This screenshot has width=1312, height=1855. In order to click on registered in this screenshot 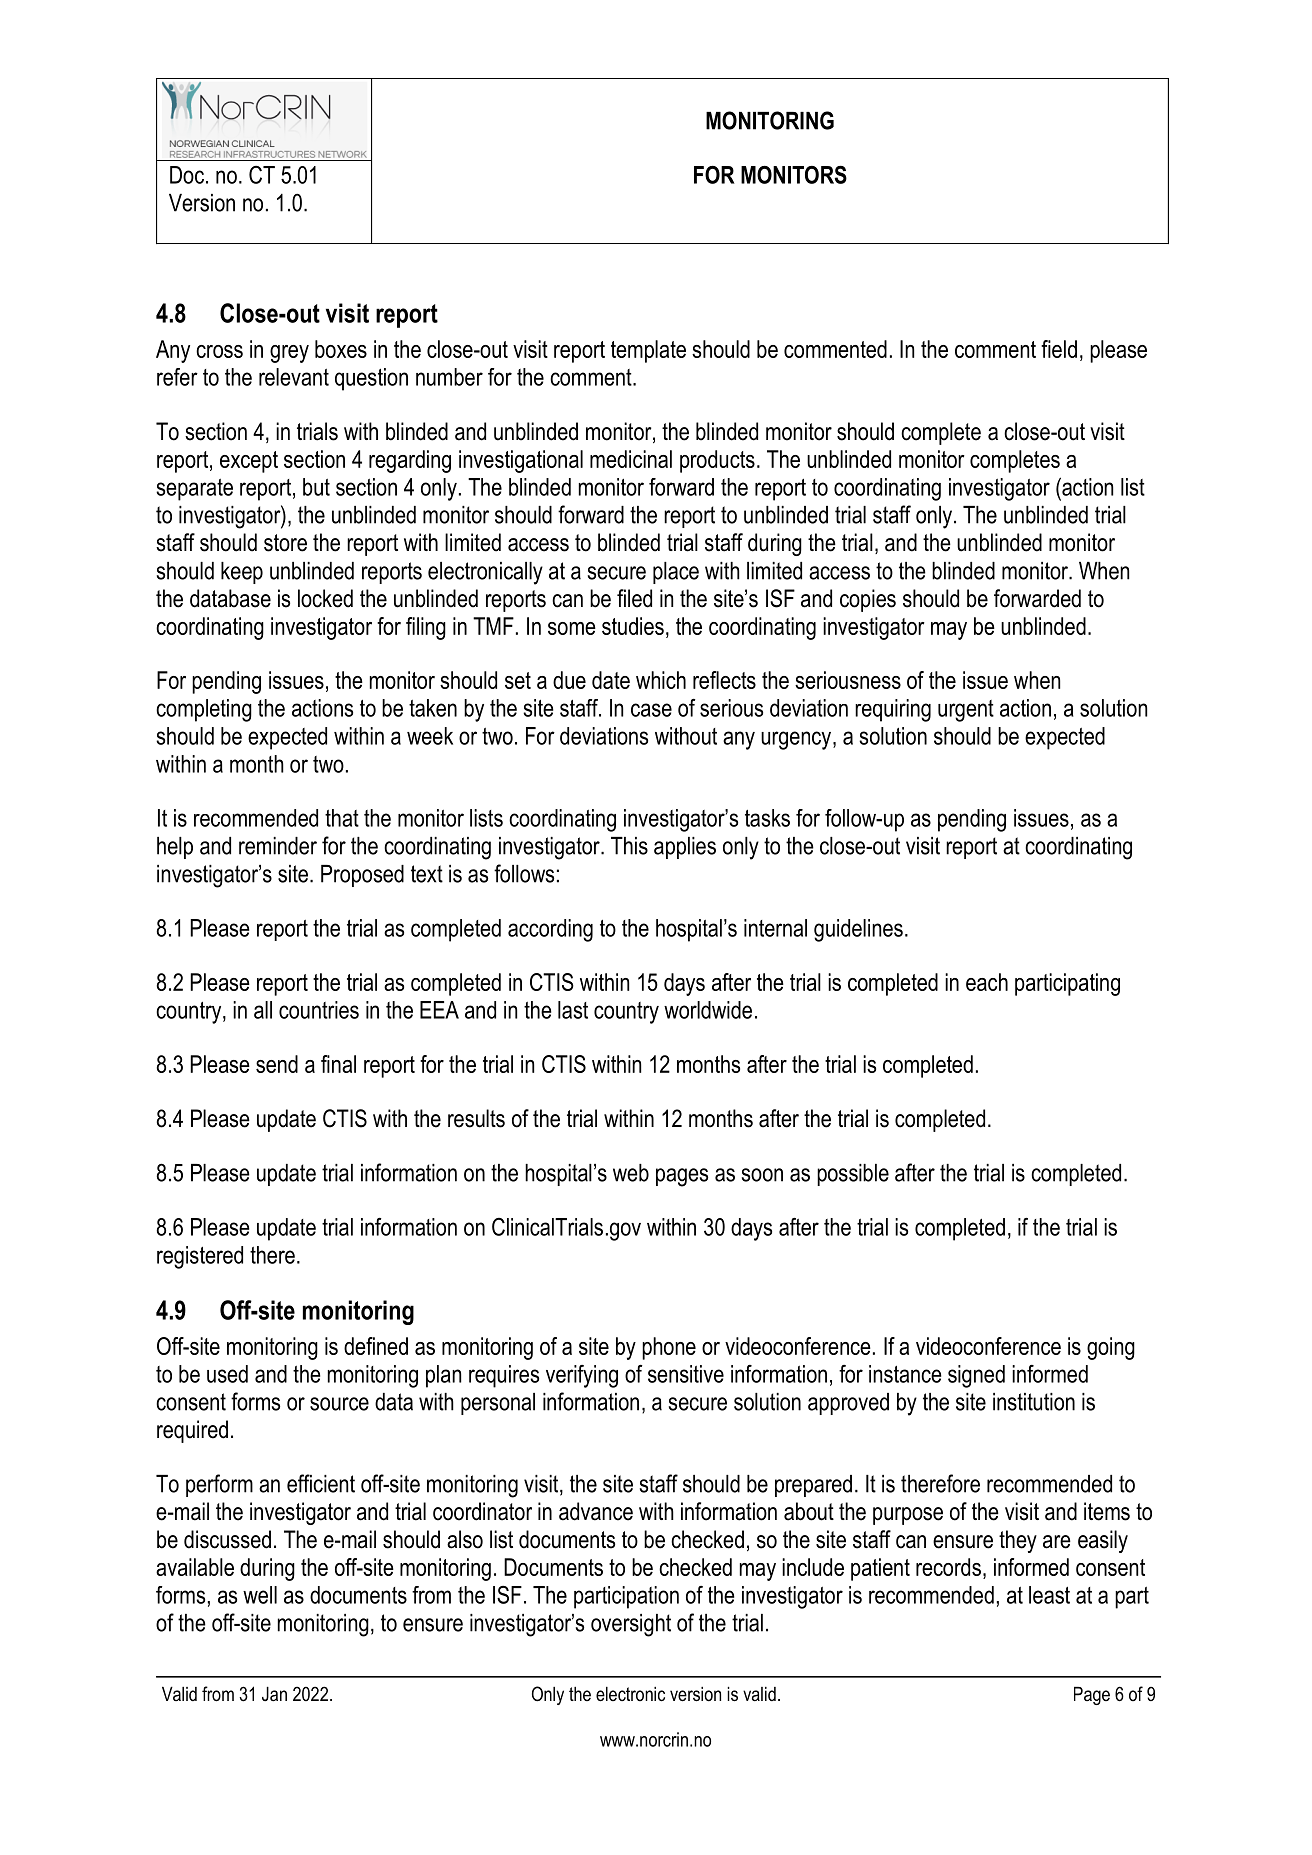, I will do `click(200, 1257)`.
